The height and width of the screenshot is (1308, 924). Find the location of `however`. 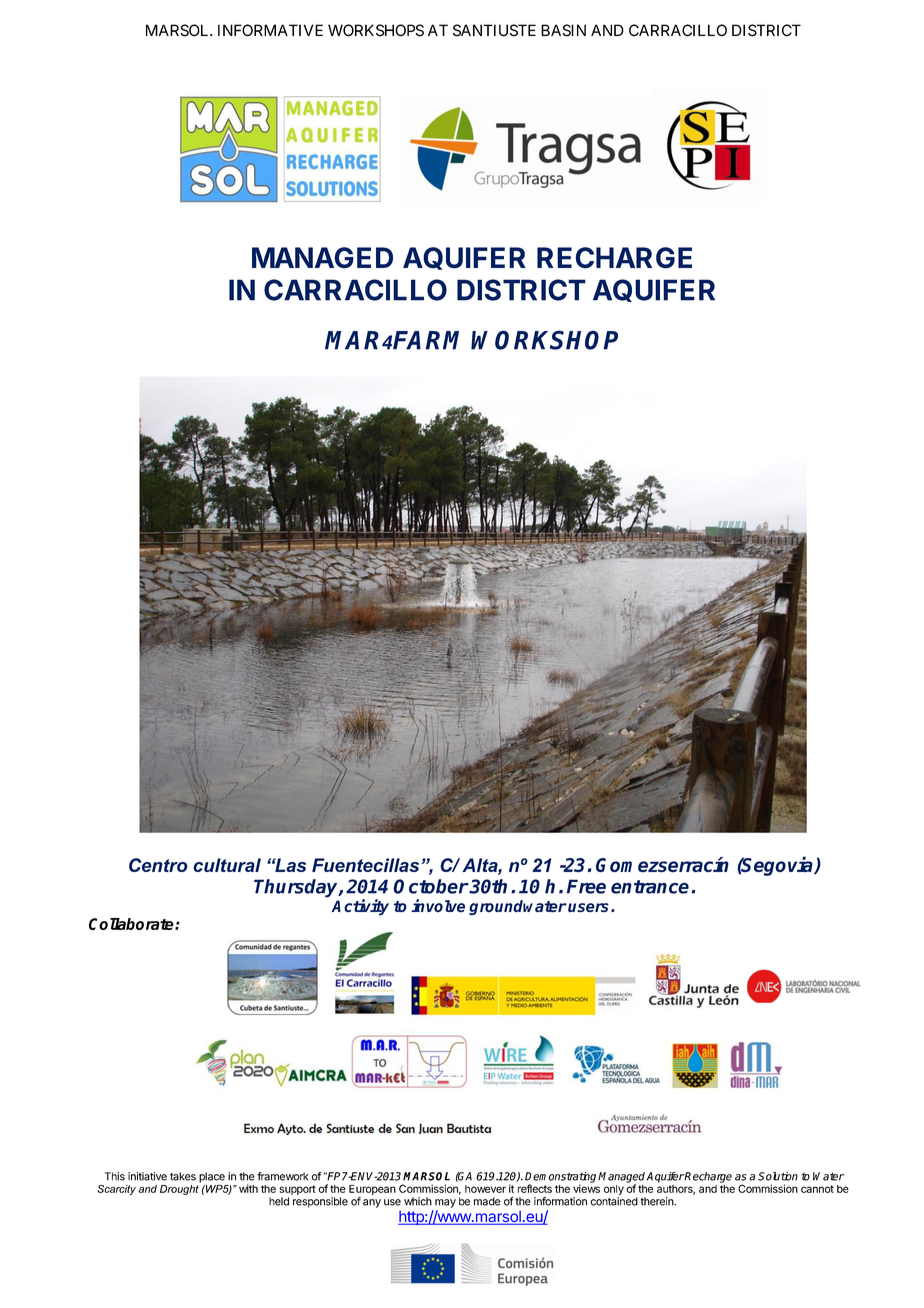

however is located at coordinates (485, 1189).
